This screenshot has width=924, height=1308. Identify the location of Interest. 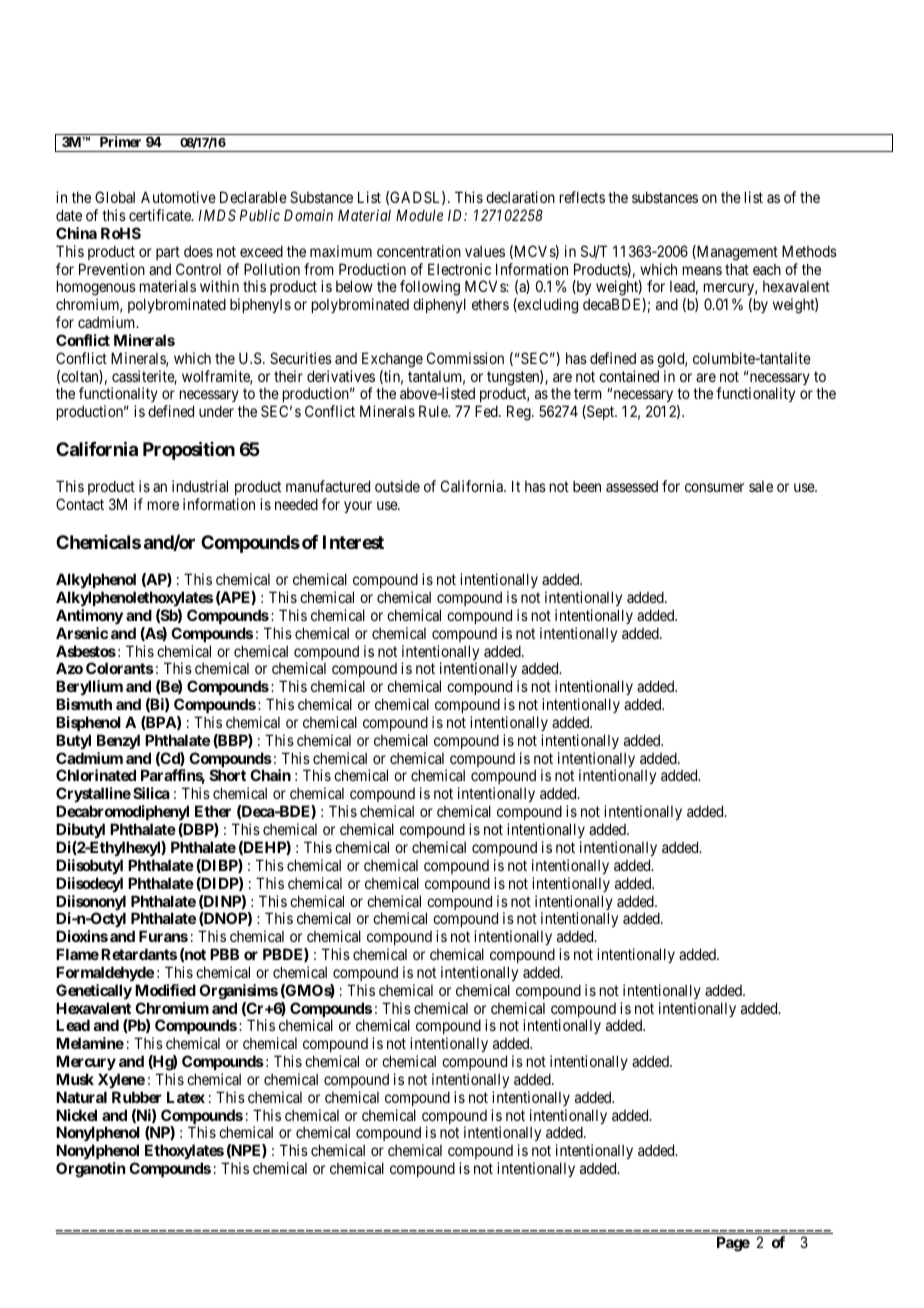
(353, 542).
